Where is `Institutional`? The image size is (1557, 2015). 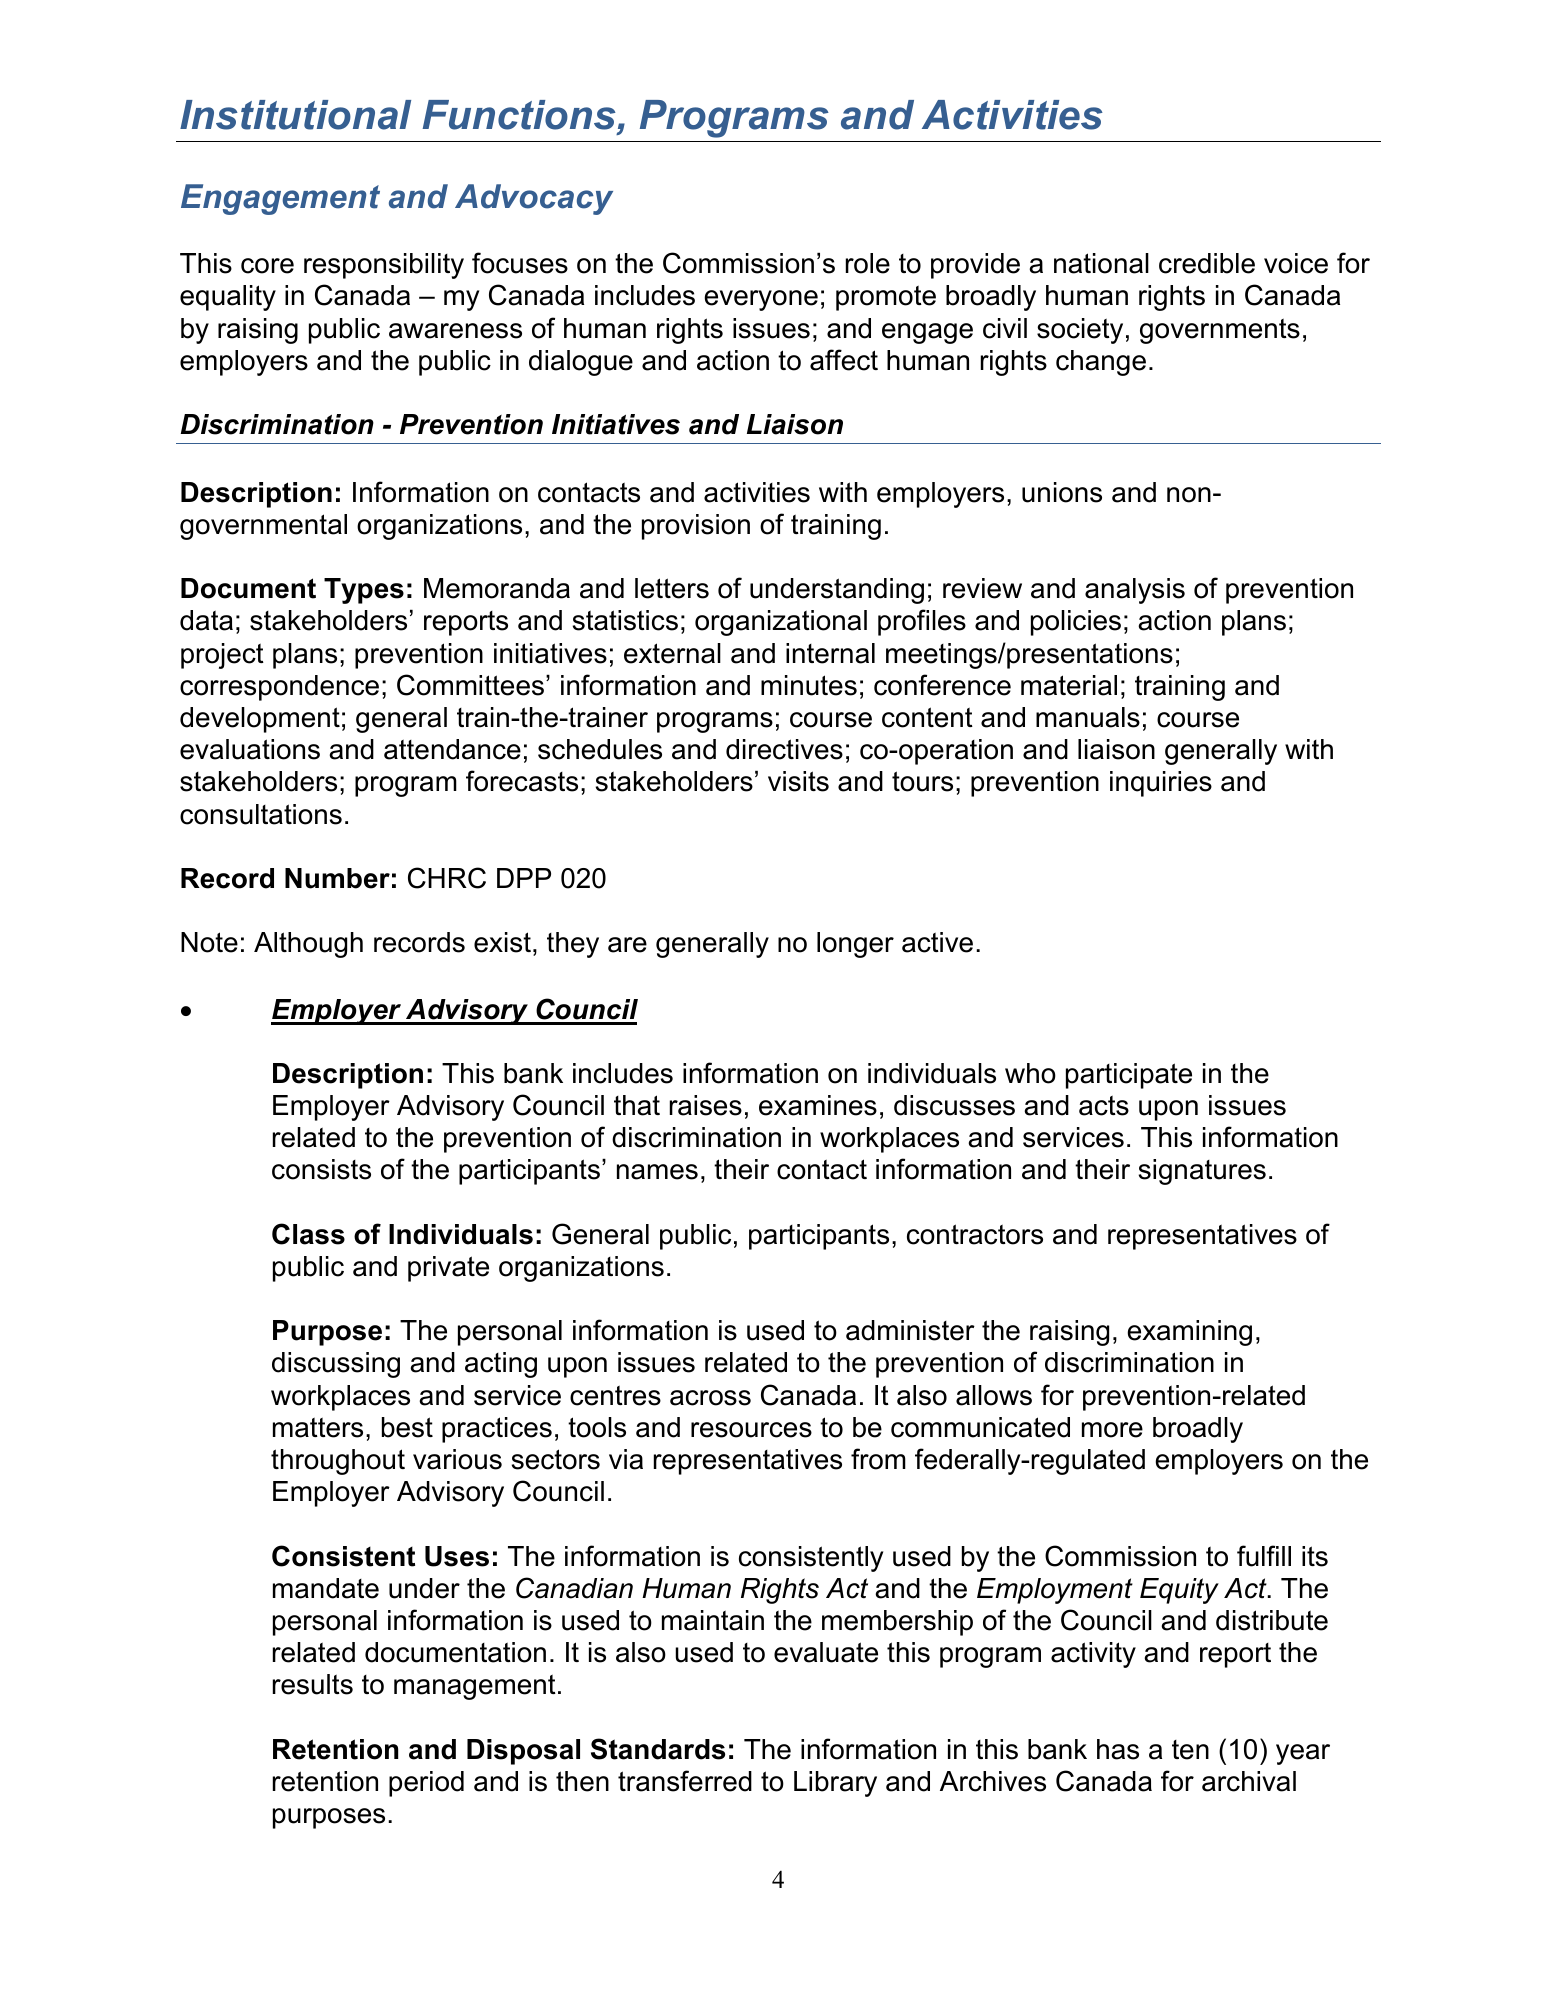 Institutional is located at coordinates (295, 115).
